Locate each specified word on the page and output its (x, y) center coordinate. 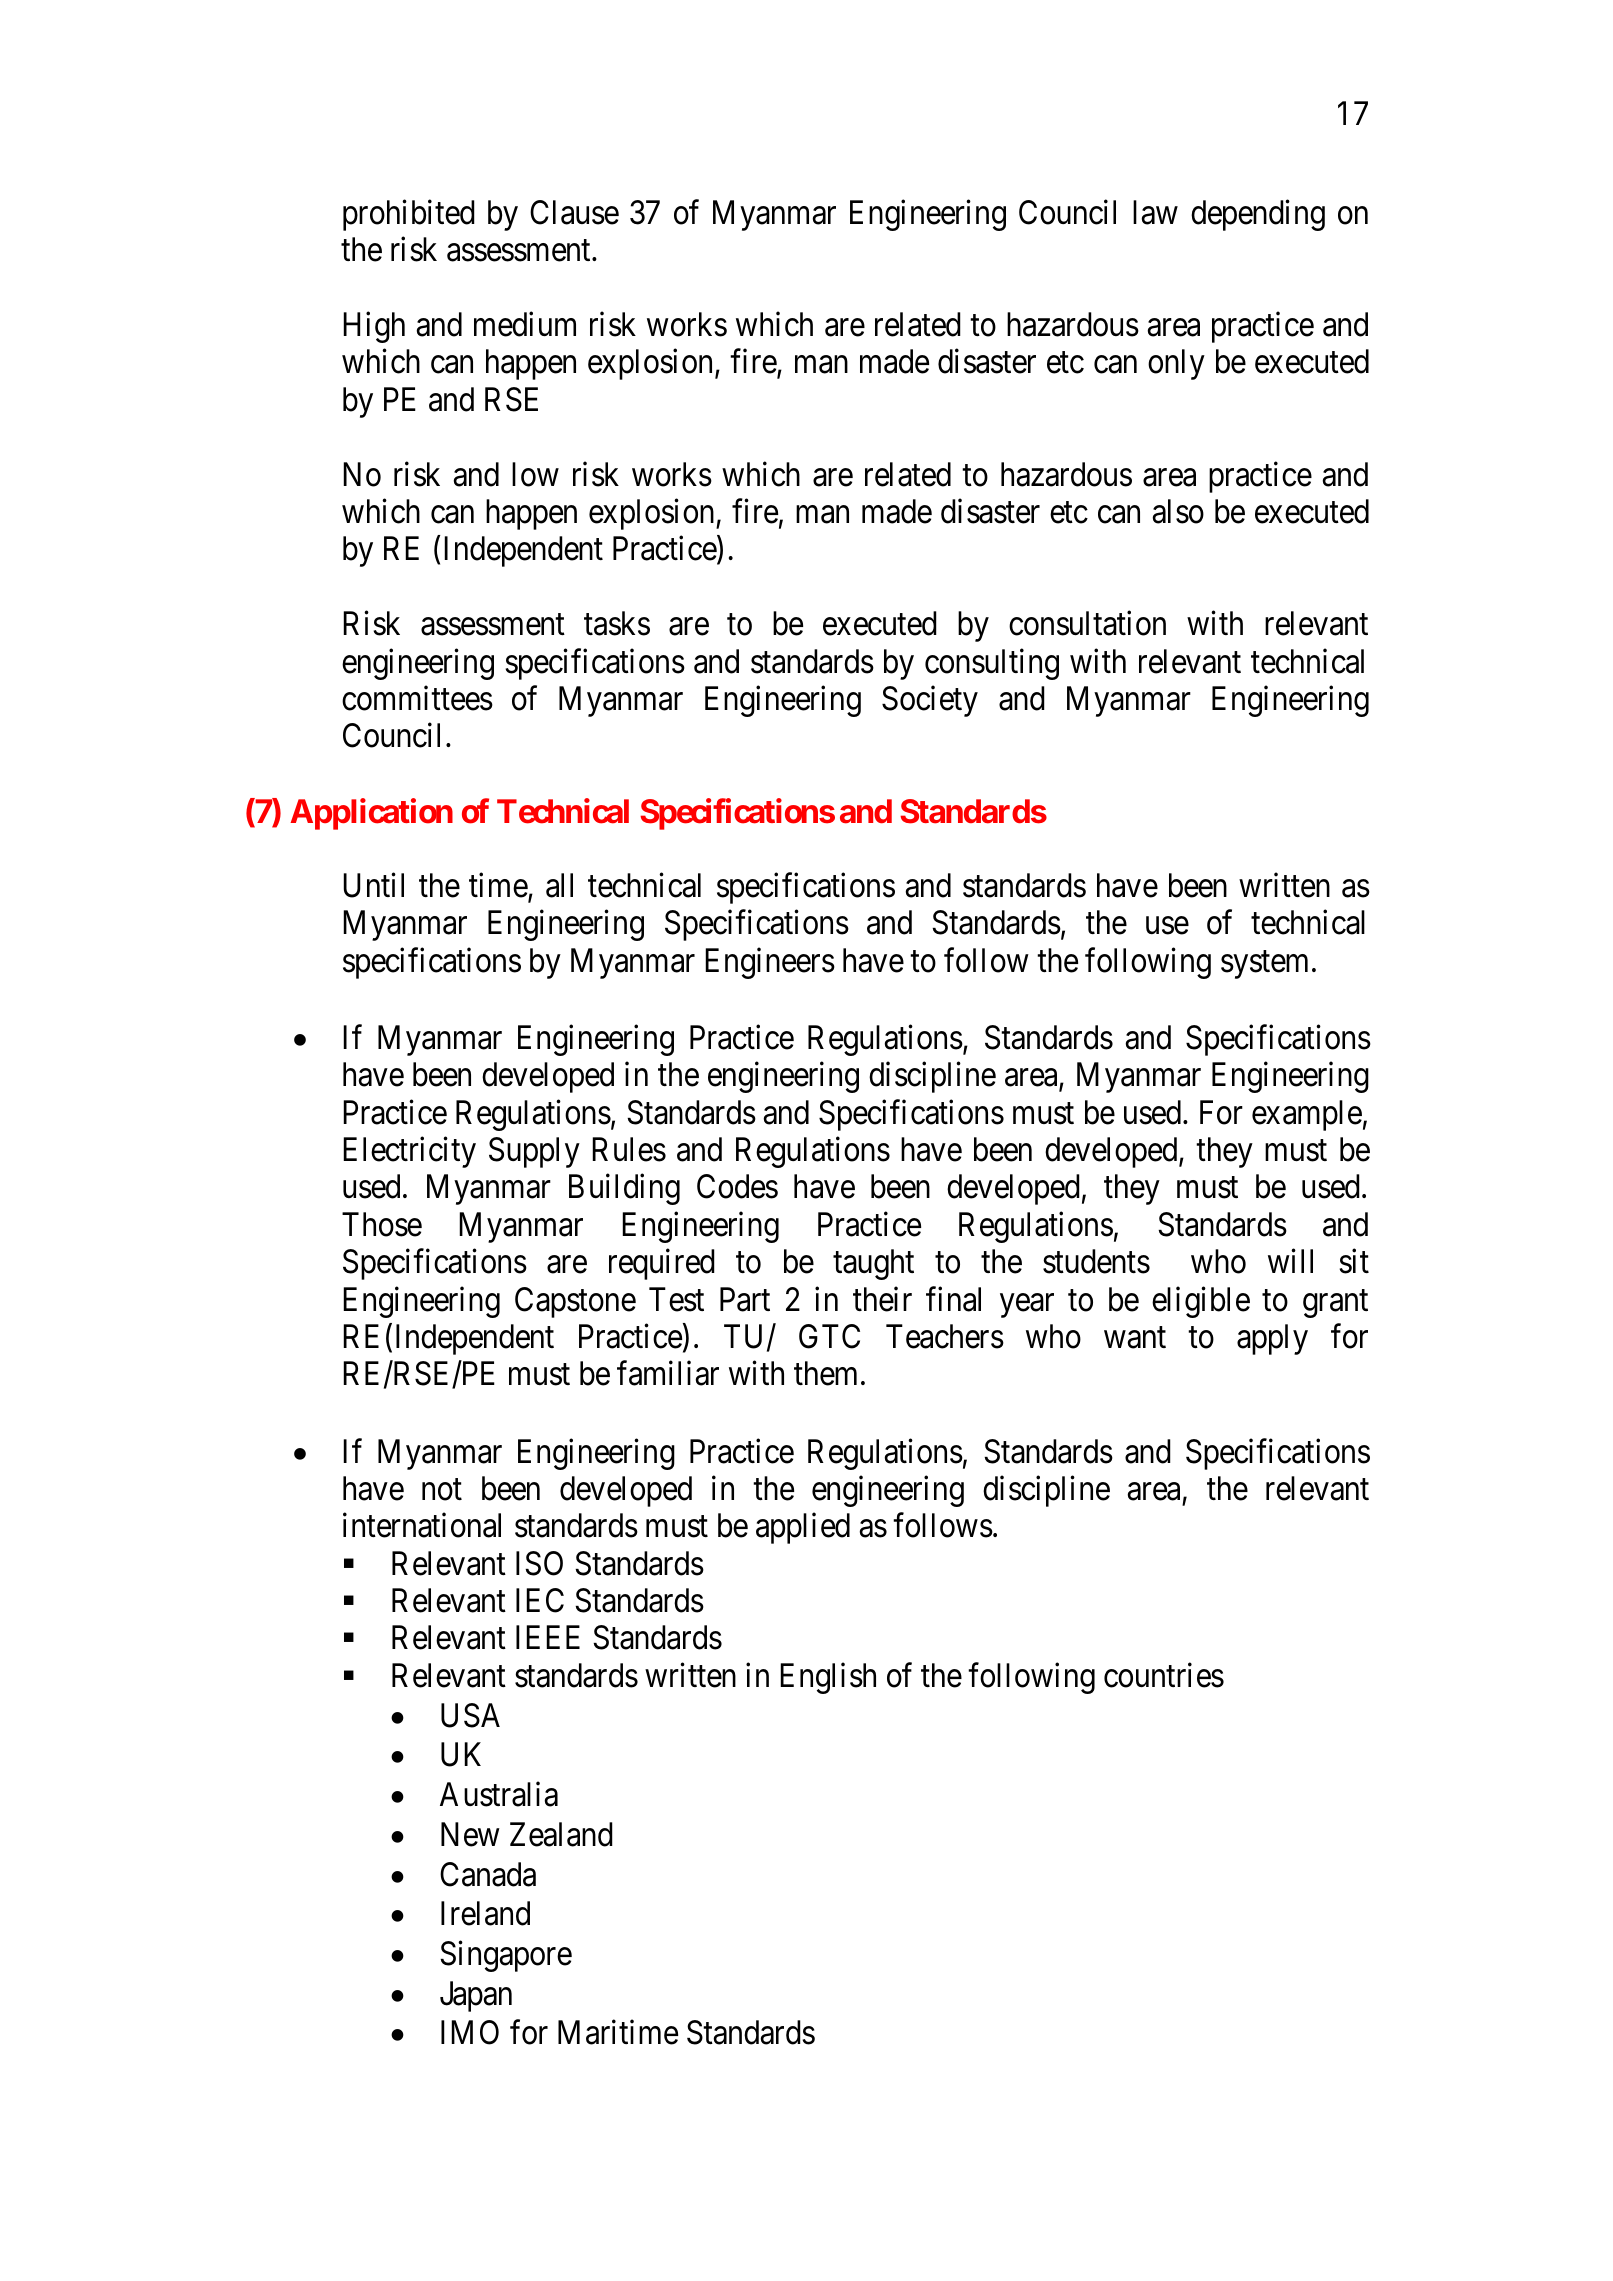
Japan (476, 1996)
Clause (574, 212)
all (559, 885)
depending (1258, 215)
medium (525, 324)
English (828, 1678)
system (1264, 965)
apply (1272, 1339)
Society (930, 701)
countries (1164, 1675)
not (442, 1490)
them (825, 1373)
